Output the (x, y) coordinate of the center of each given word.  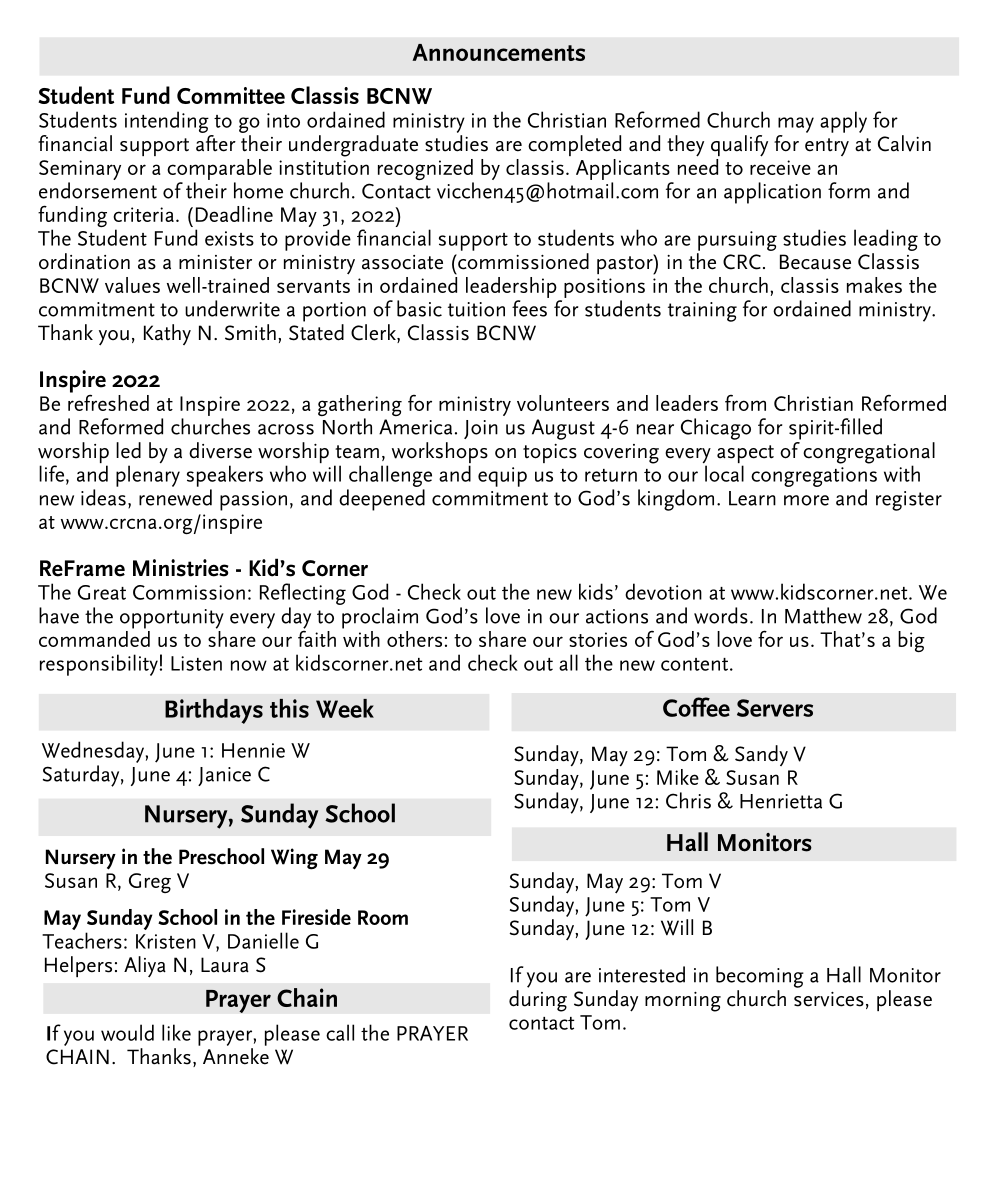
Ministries (180, 568)
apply (843, 122)
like (176, 1032)
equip (502, 477)
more (806, 500)
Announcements (498, 52)
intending (167, 122)
